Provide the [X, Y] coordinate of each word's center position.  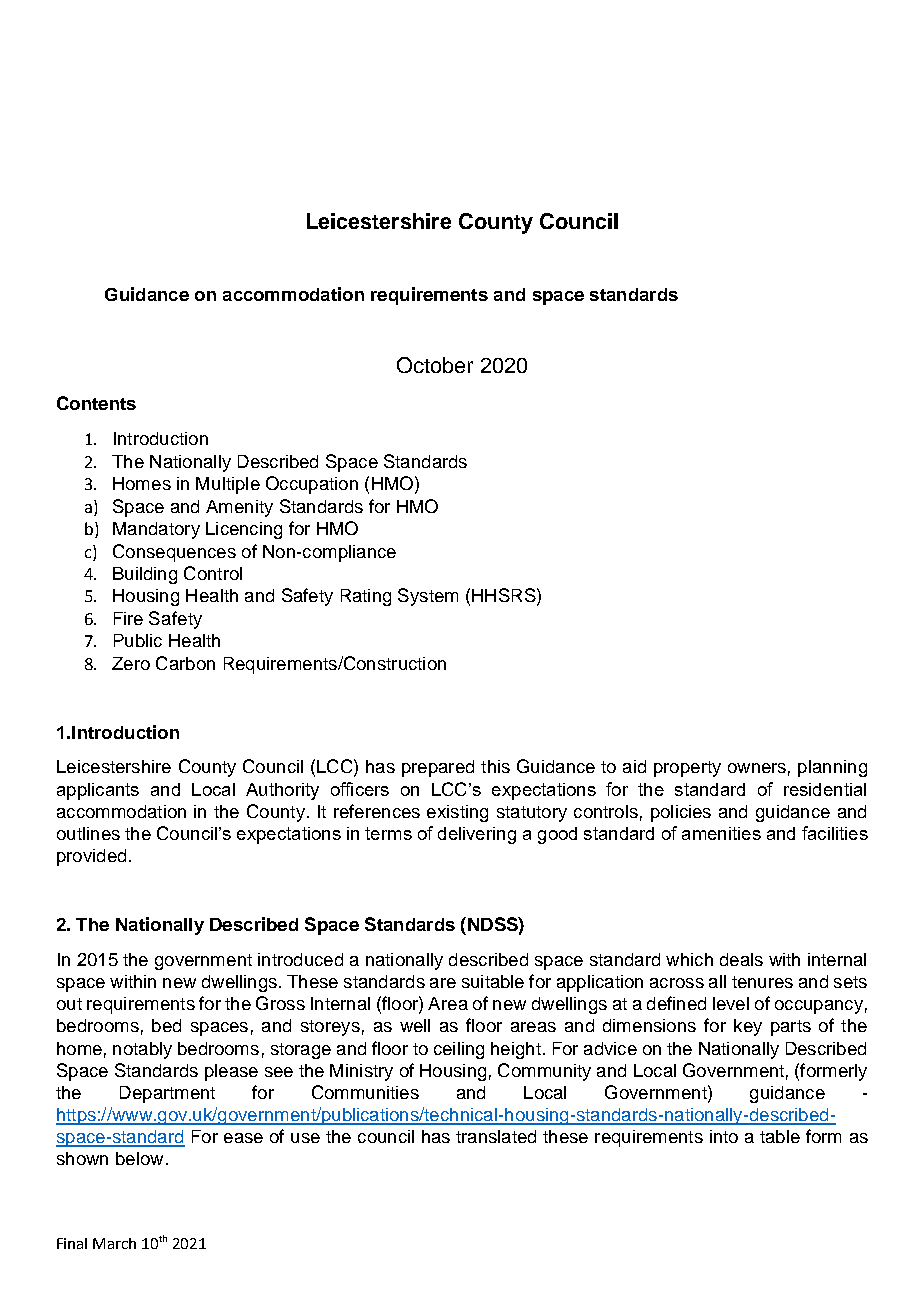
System [428, 597]
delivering [477, 835]
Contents [96, 403]
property [687, 769]
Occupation [312, 485]
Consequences [174, 553]
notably [142, 1050]
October [435, 365]
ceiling [459, 1050]
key [748, 1027]
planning [832, 768]
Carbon [185, 663]
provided [91, 857]
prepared [438, 768]
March [114, 1243]
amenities [721, 833]
